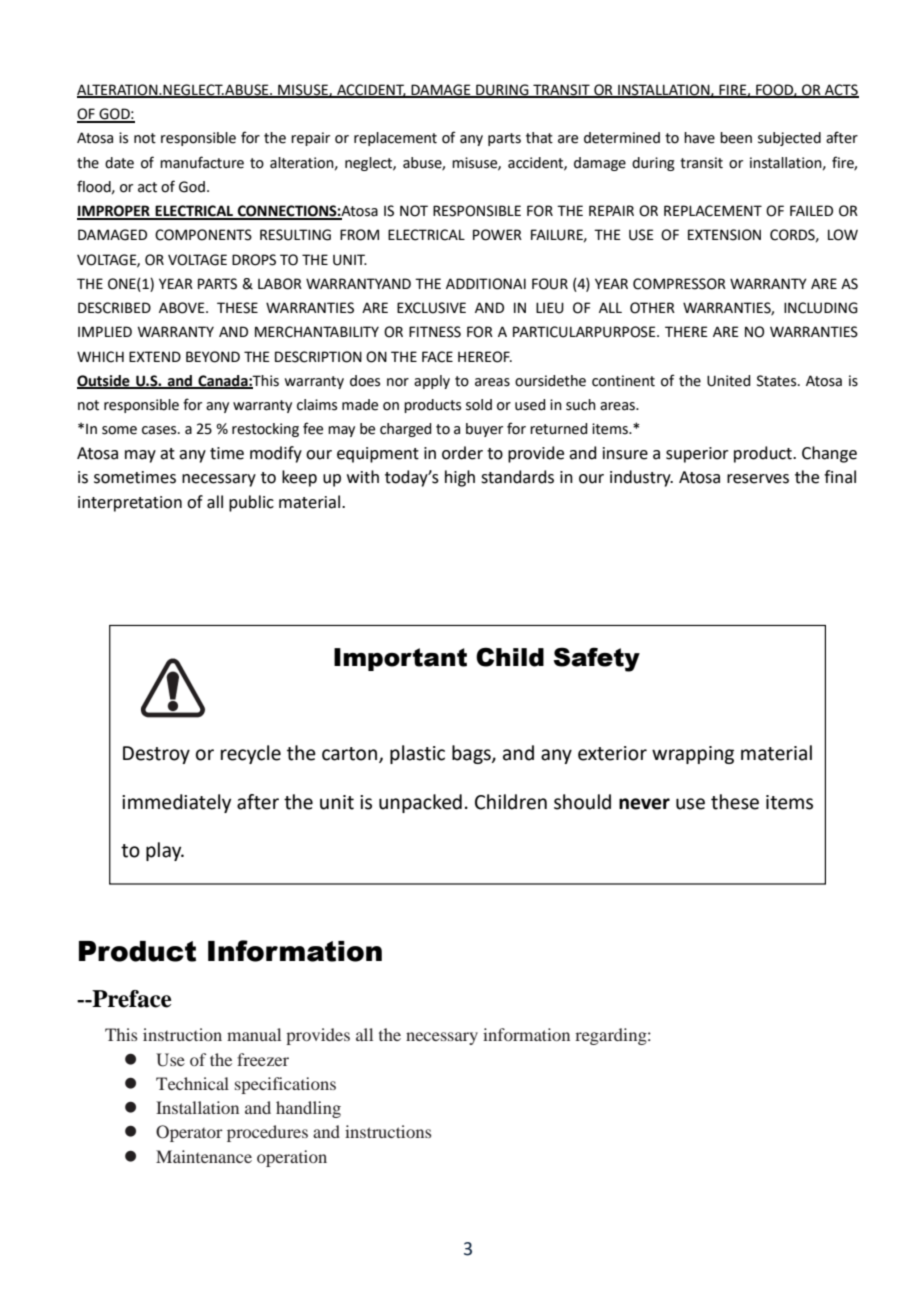  I want to click on Operator, so click(189, 1133).
